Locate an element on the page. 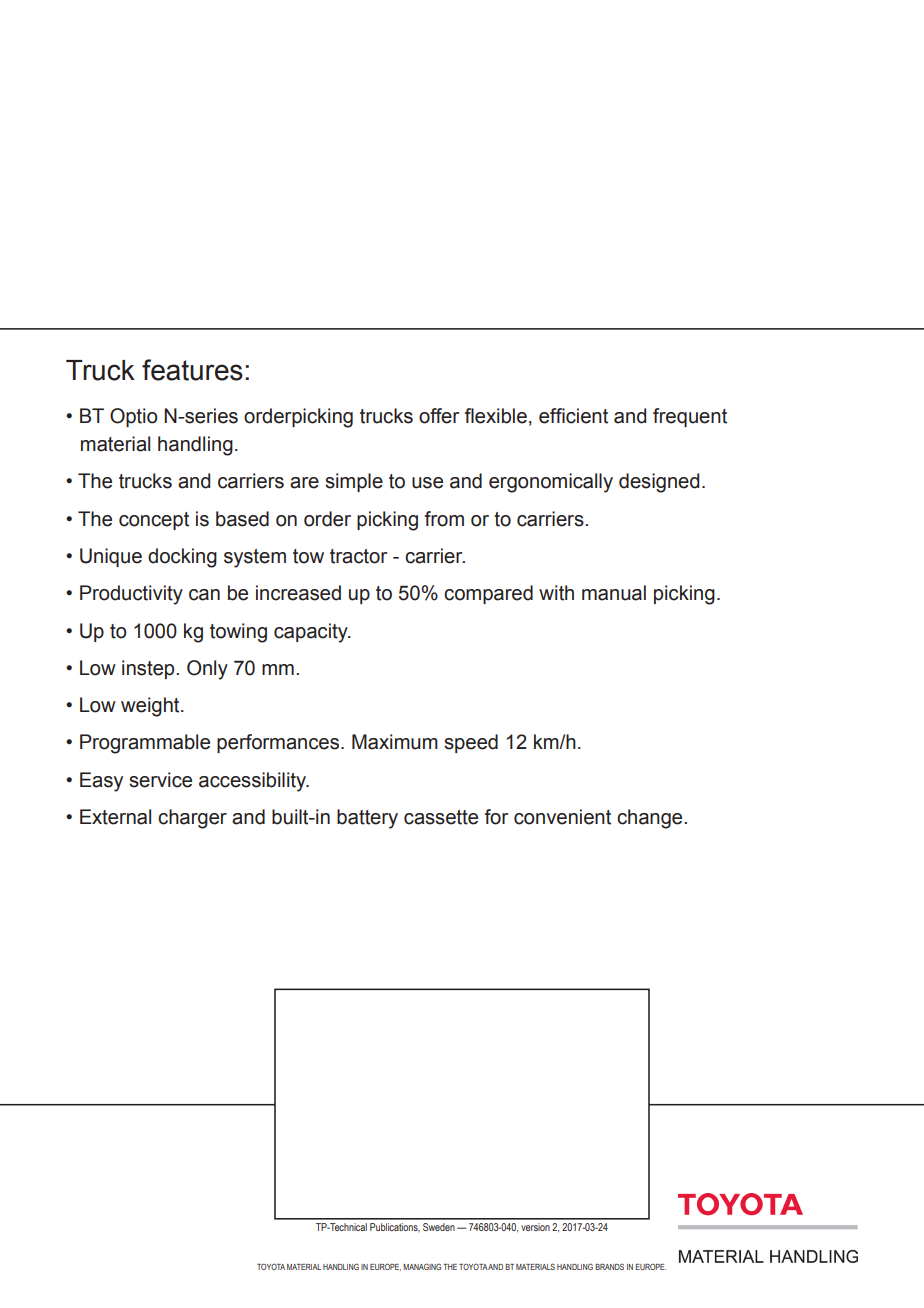 This document has width=924, height=1308. MANAGING is located at coordinates (422, 1266).
